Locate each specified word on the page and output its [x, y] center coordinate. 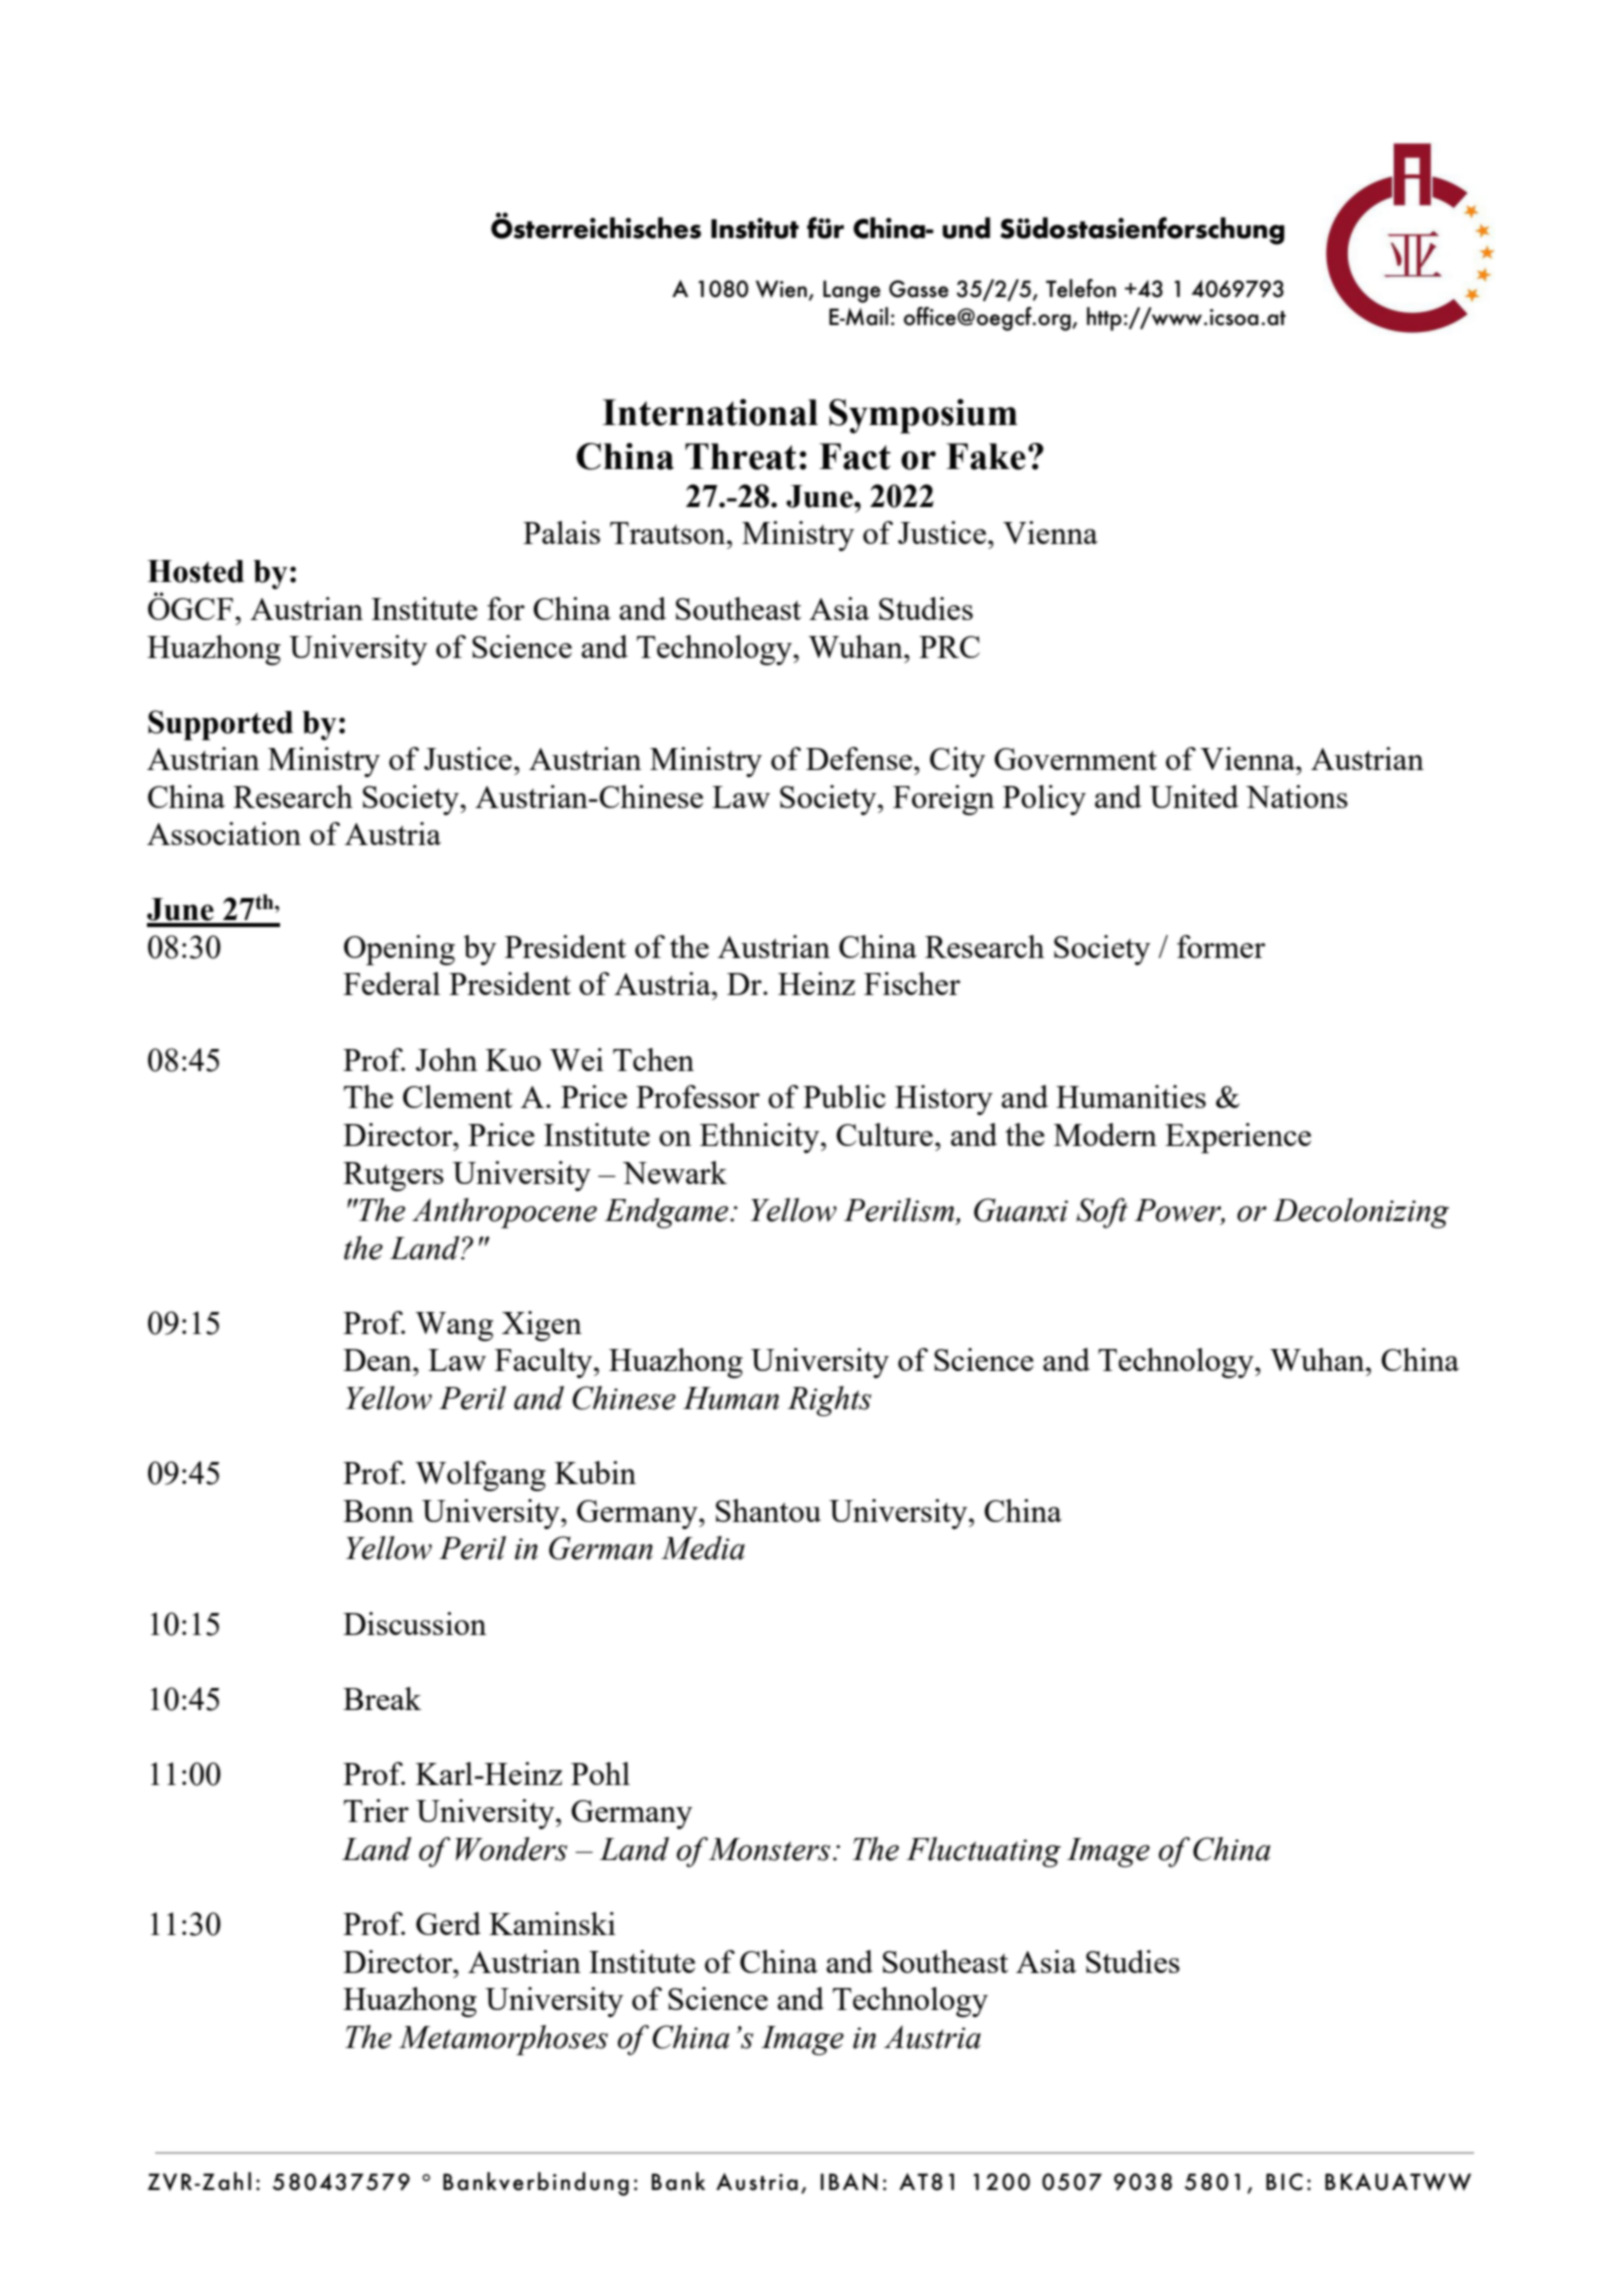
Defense [859, 758]
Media [703, 1548]
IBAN [849, 2182]
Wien [781, 289]
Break [382, 1698]
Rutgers [393, 1176]
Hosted [195, 571]
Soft [1102, 1213]
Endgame [667, 1213]
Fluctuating [983, 1852]
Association [224, 833]
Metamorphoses [503, 2040]
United [1194, 796]
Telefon [1081, 288]
